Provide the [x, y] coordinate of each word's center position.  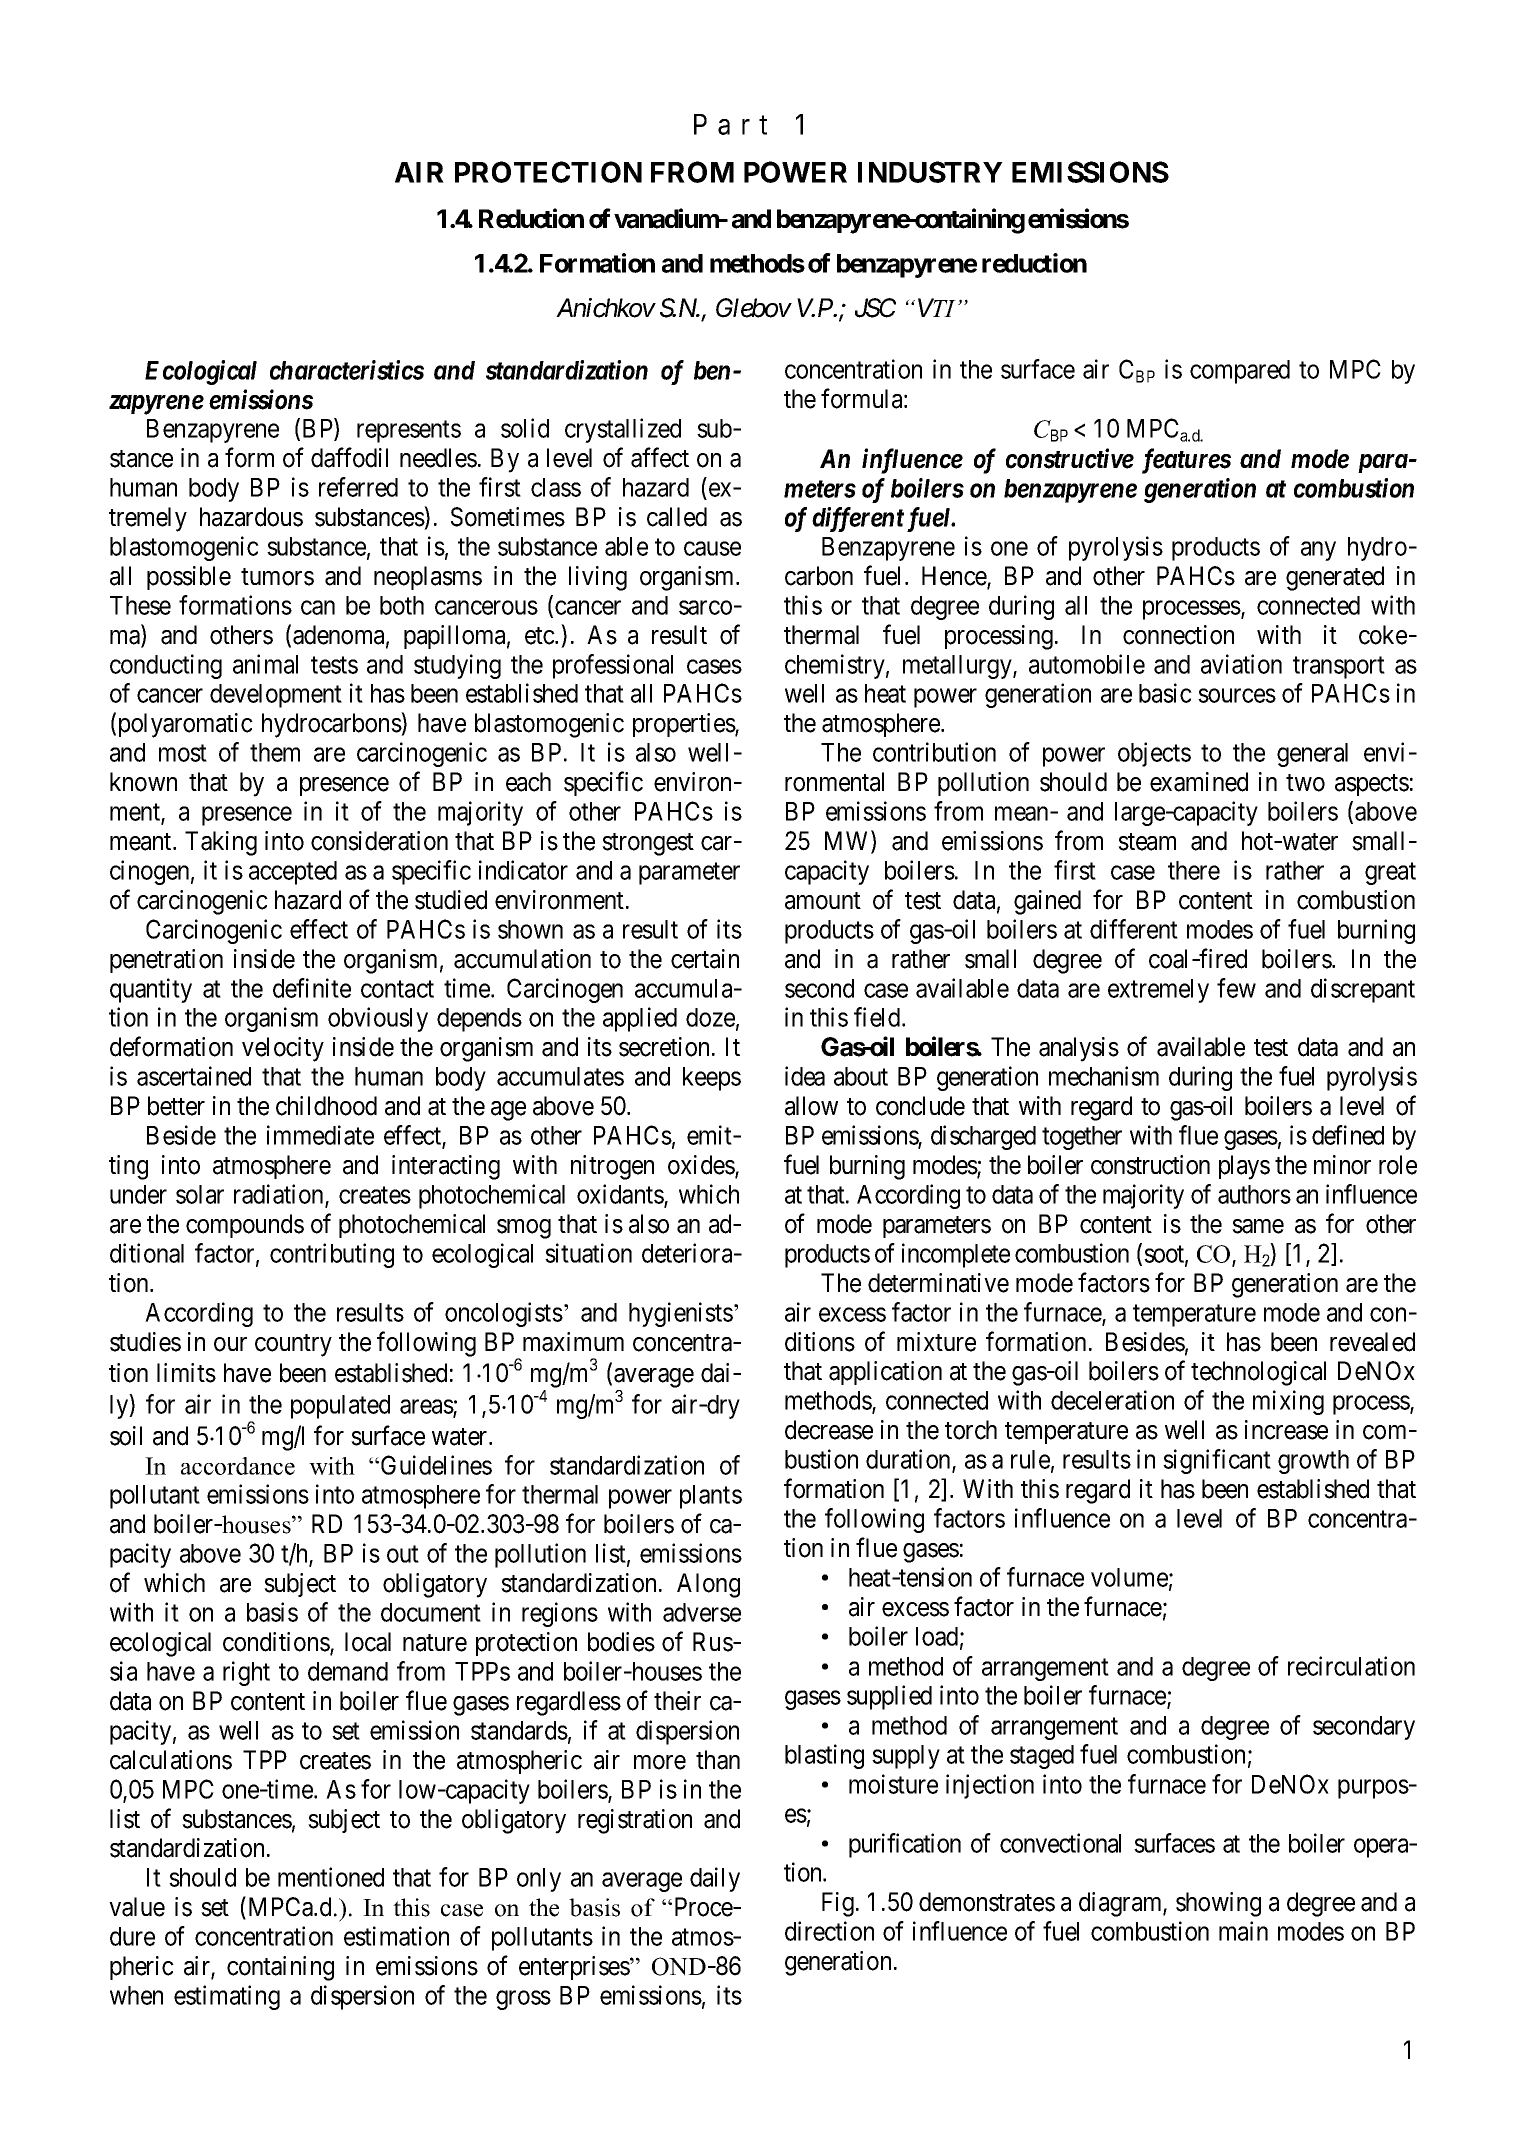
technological [1258, 1373]
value [137, 1907]
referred [358, 487]
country [293, 1345]
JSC [875, 308]
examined [1199, 782]
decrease [829, 1430]
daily [715, 1879]
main [1243, 1931]
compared [1240, 372]
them [275, 752]
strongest [648, 844]
